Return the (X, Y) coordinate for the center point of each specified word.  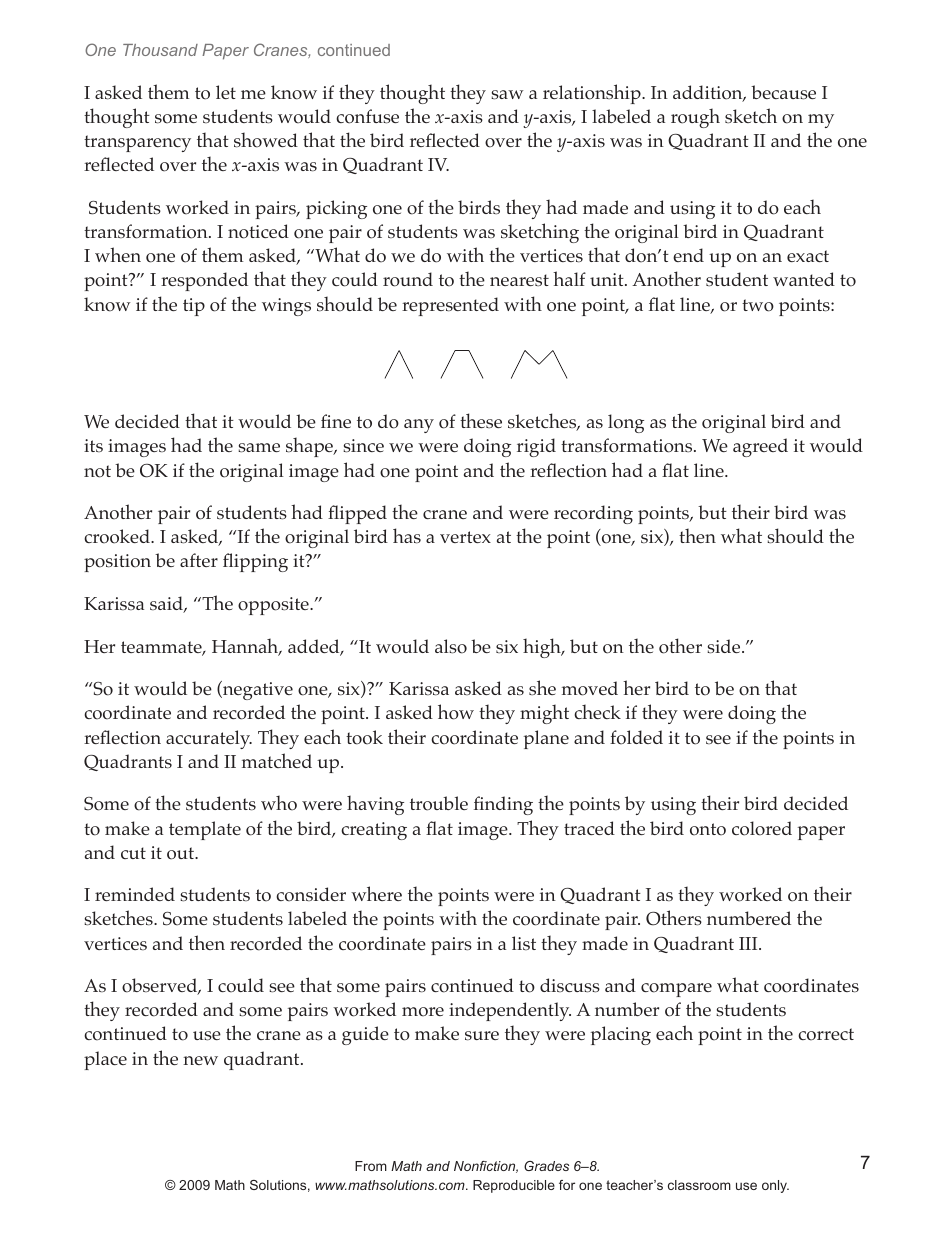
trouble (439, 803)
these (481, 420)
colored (762, 828)
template (205, 830)
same (259, 448)
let (226, 92)
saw (507, 95)
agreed (760, 447)
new (200, 1060)
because (783, 92)
